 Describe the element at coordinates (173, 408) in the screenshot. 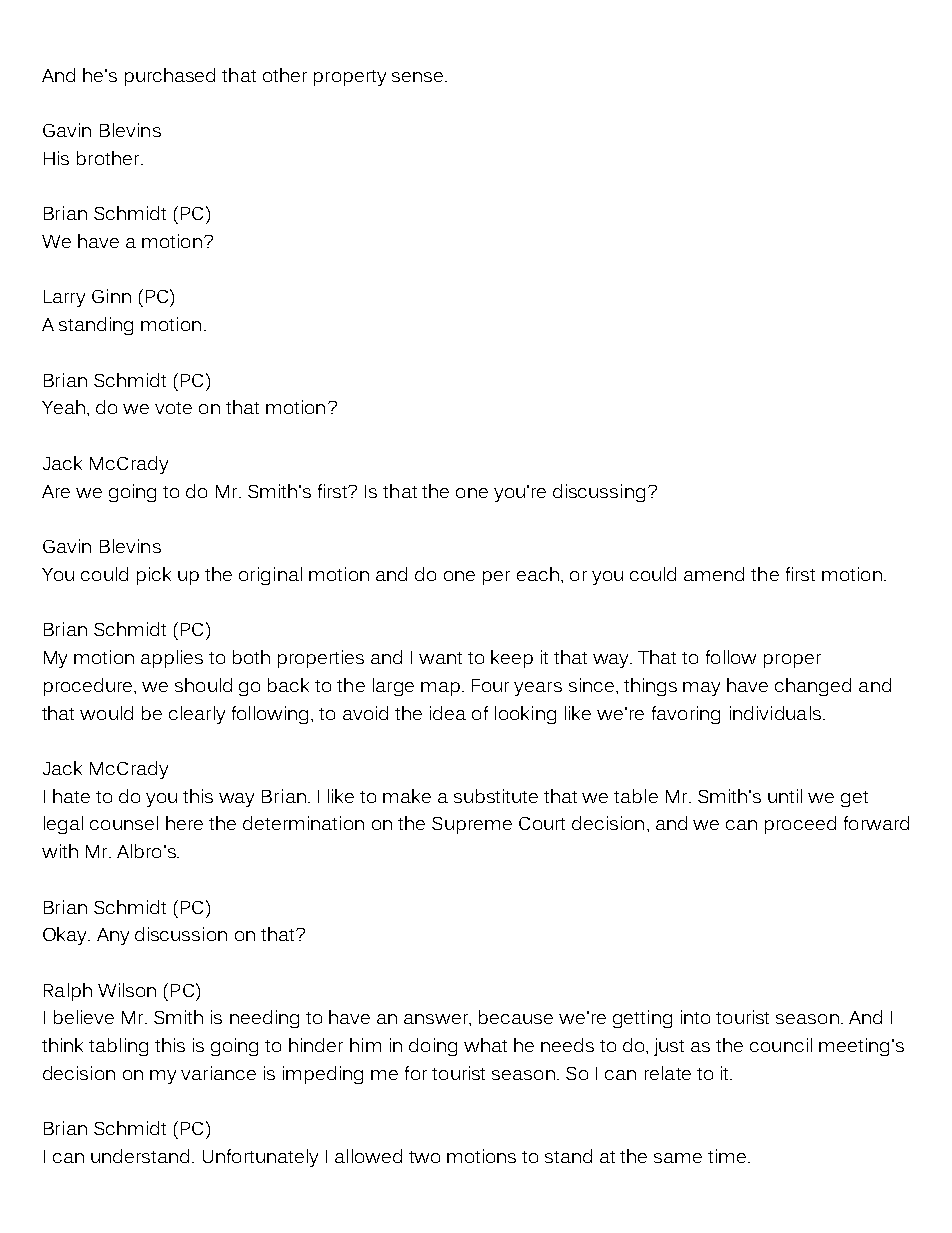

I see `vote` at that location.
